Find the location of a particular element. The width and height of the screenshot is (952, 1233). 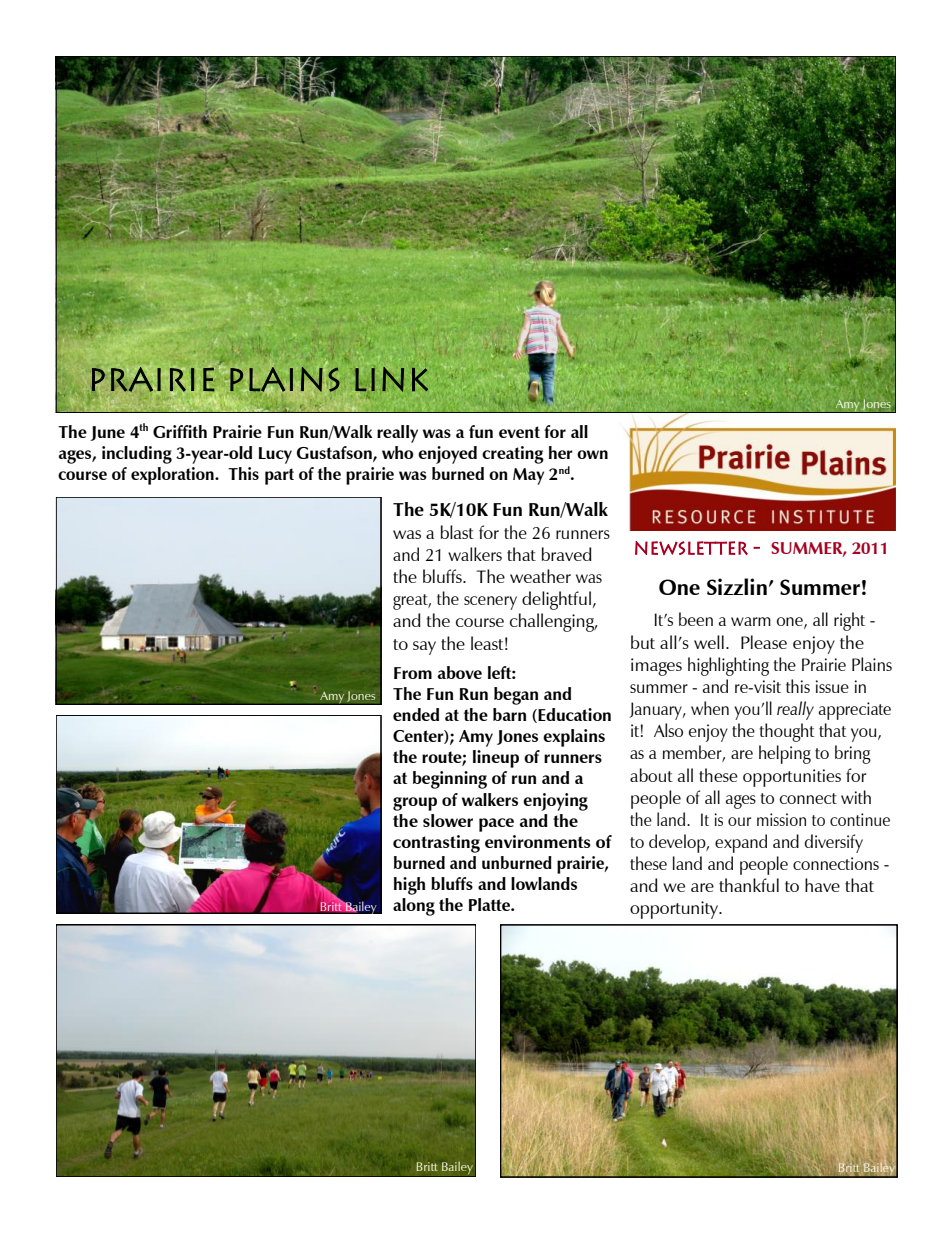

weather is located at coordinates (540, 576).
